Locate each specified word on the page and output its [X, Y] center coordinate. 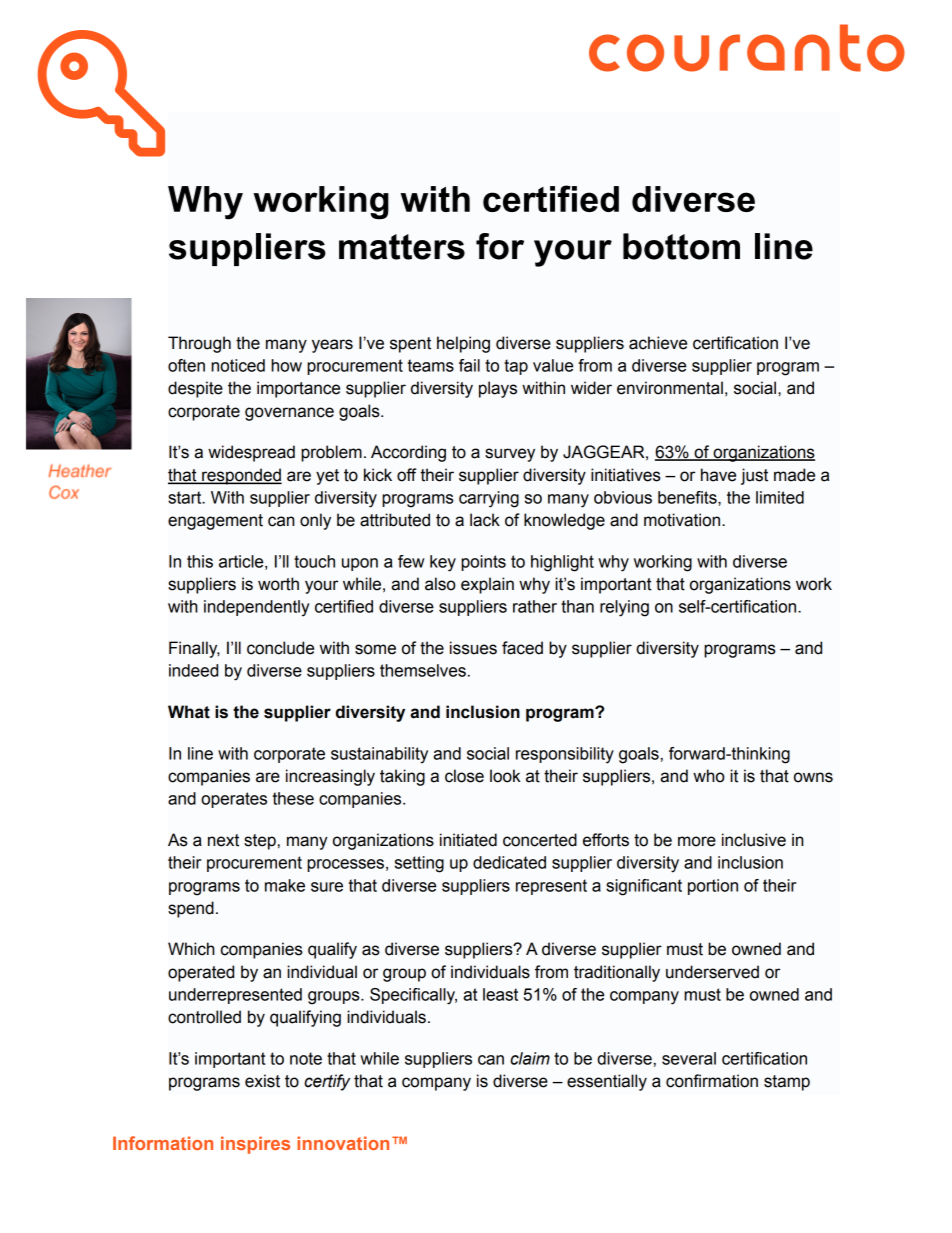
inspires [255, 1145]
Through [199, 344]
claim [530, 1058]
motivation [683, 520]
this [200, 561]
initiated [468, 840]
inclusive [754, 840]
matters [402, 247]
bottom [681, 246]
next [223, 840]
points [483, 563]
